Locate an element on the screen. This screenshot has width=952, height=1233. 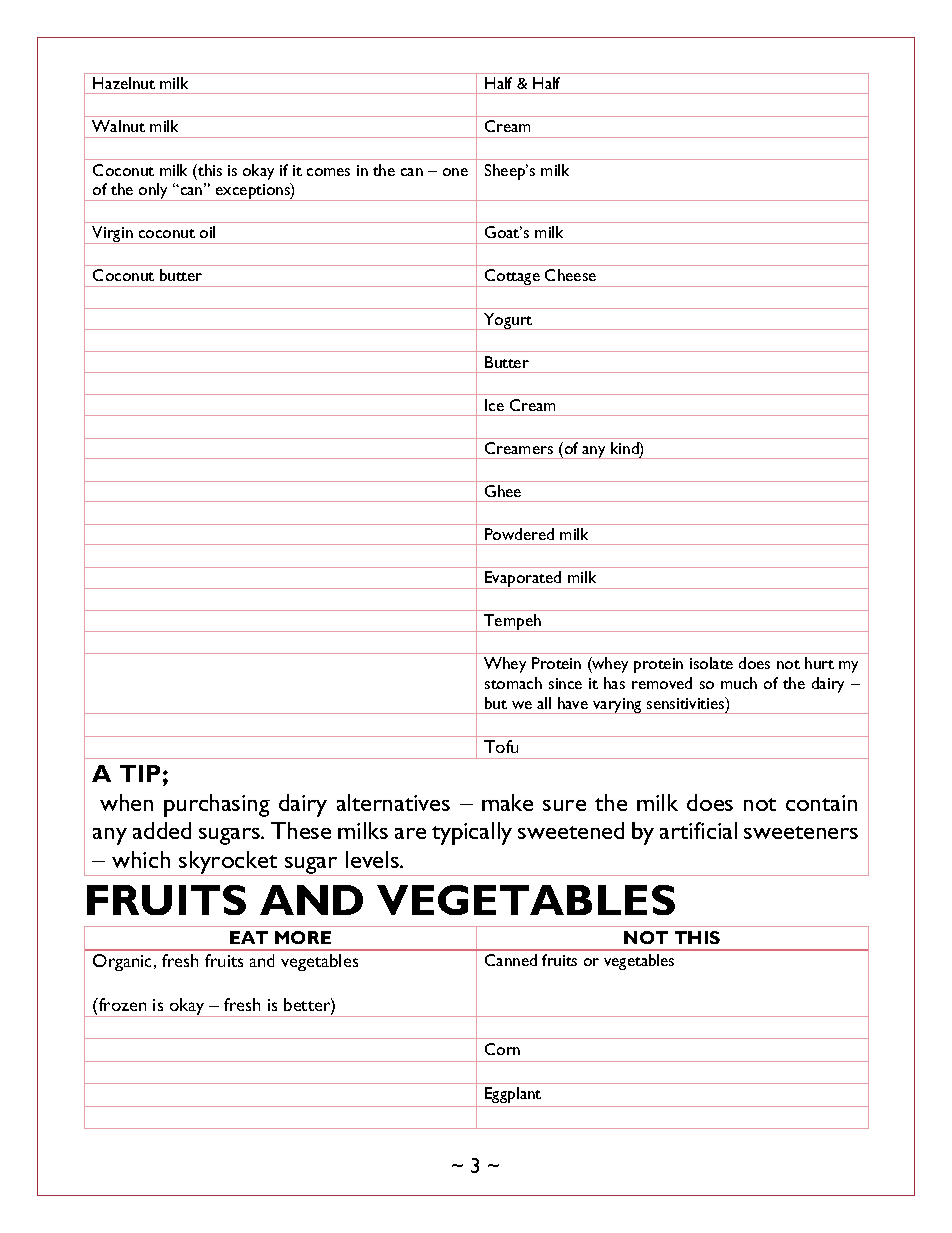
much is located at coordinates (739, 683).
